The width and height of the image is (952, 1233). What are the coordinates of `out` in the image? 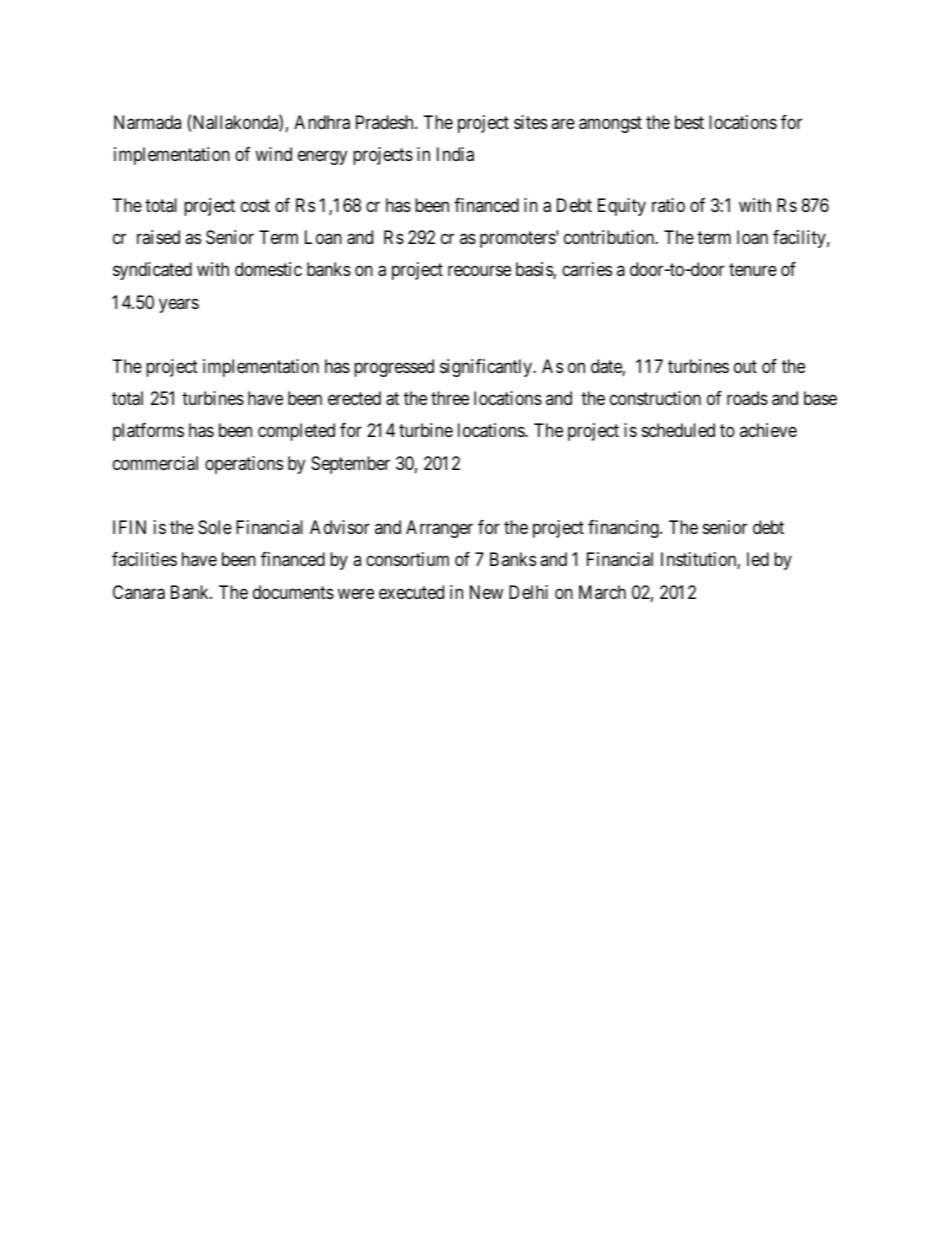 It's located at (745, 366).
